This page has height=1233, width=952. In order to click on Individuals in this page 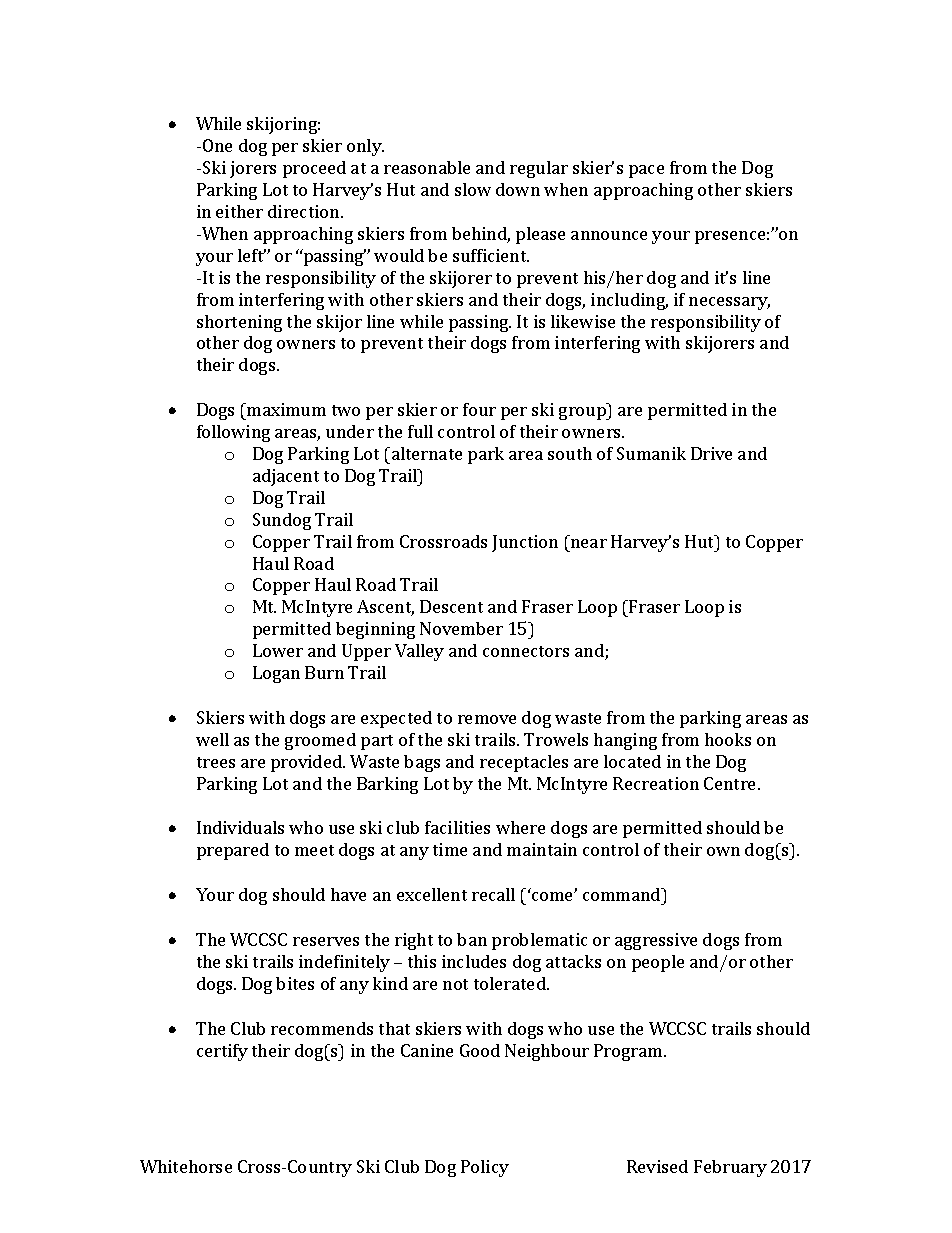, I will do `click(240, 827)`.
